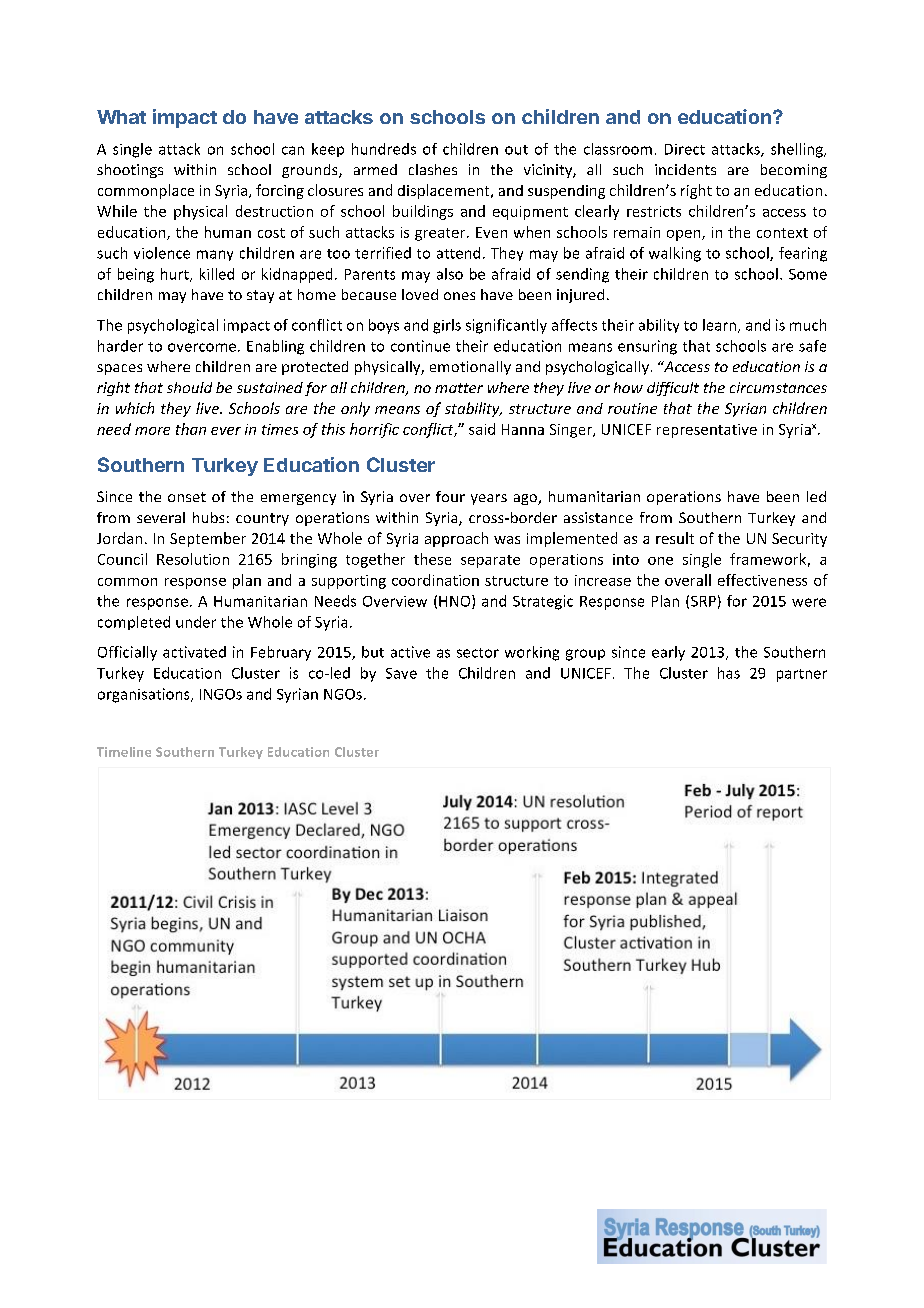  What do you see at coordinates (121, 117) in the document?
I see `What` at bounding box center [121, 117].
